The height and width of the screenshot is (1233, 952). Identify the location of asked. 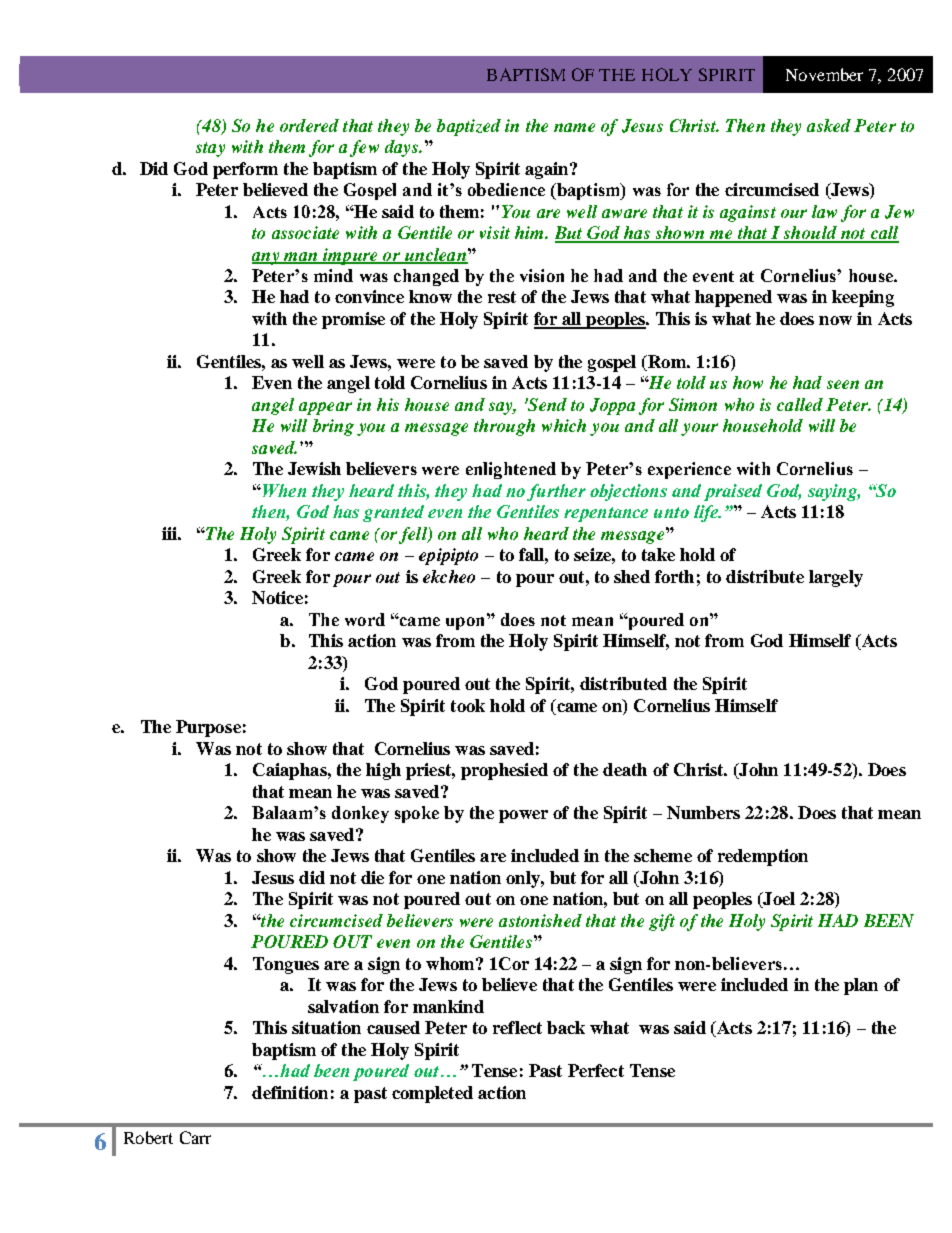
(829, 125).
